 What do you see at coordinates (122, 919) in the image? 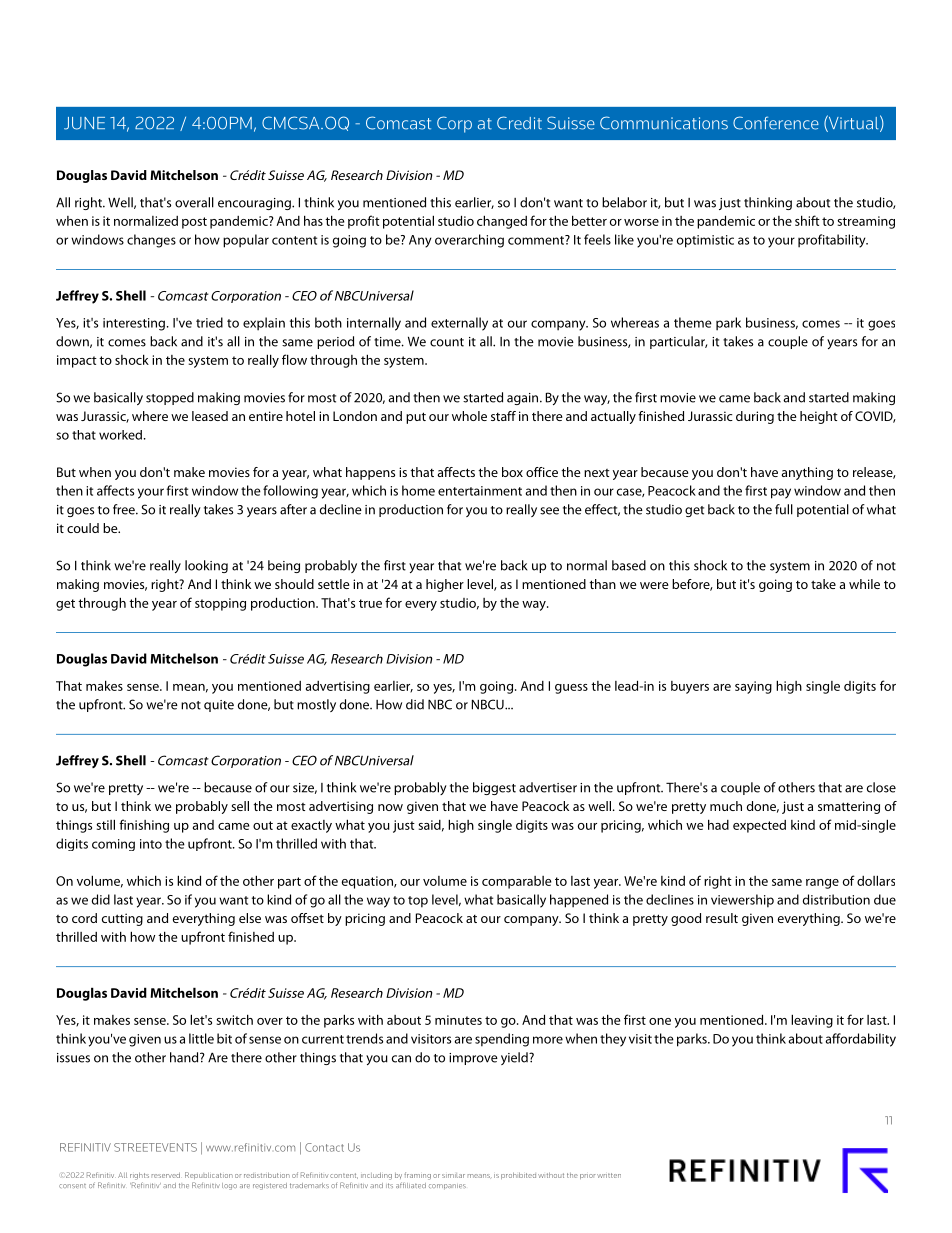
I see `cutting` at bounding box center [122, 919].
